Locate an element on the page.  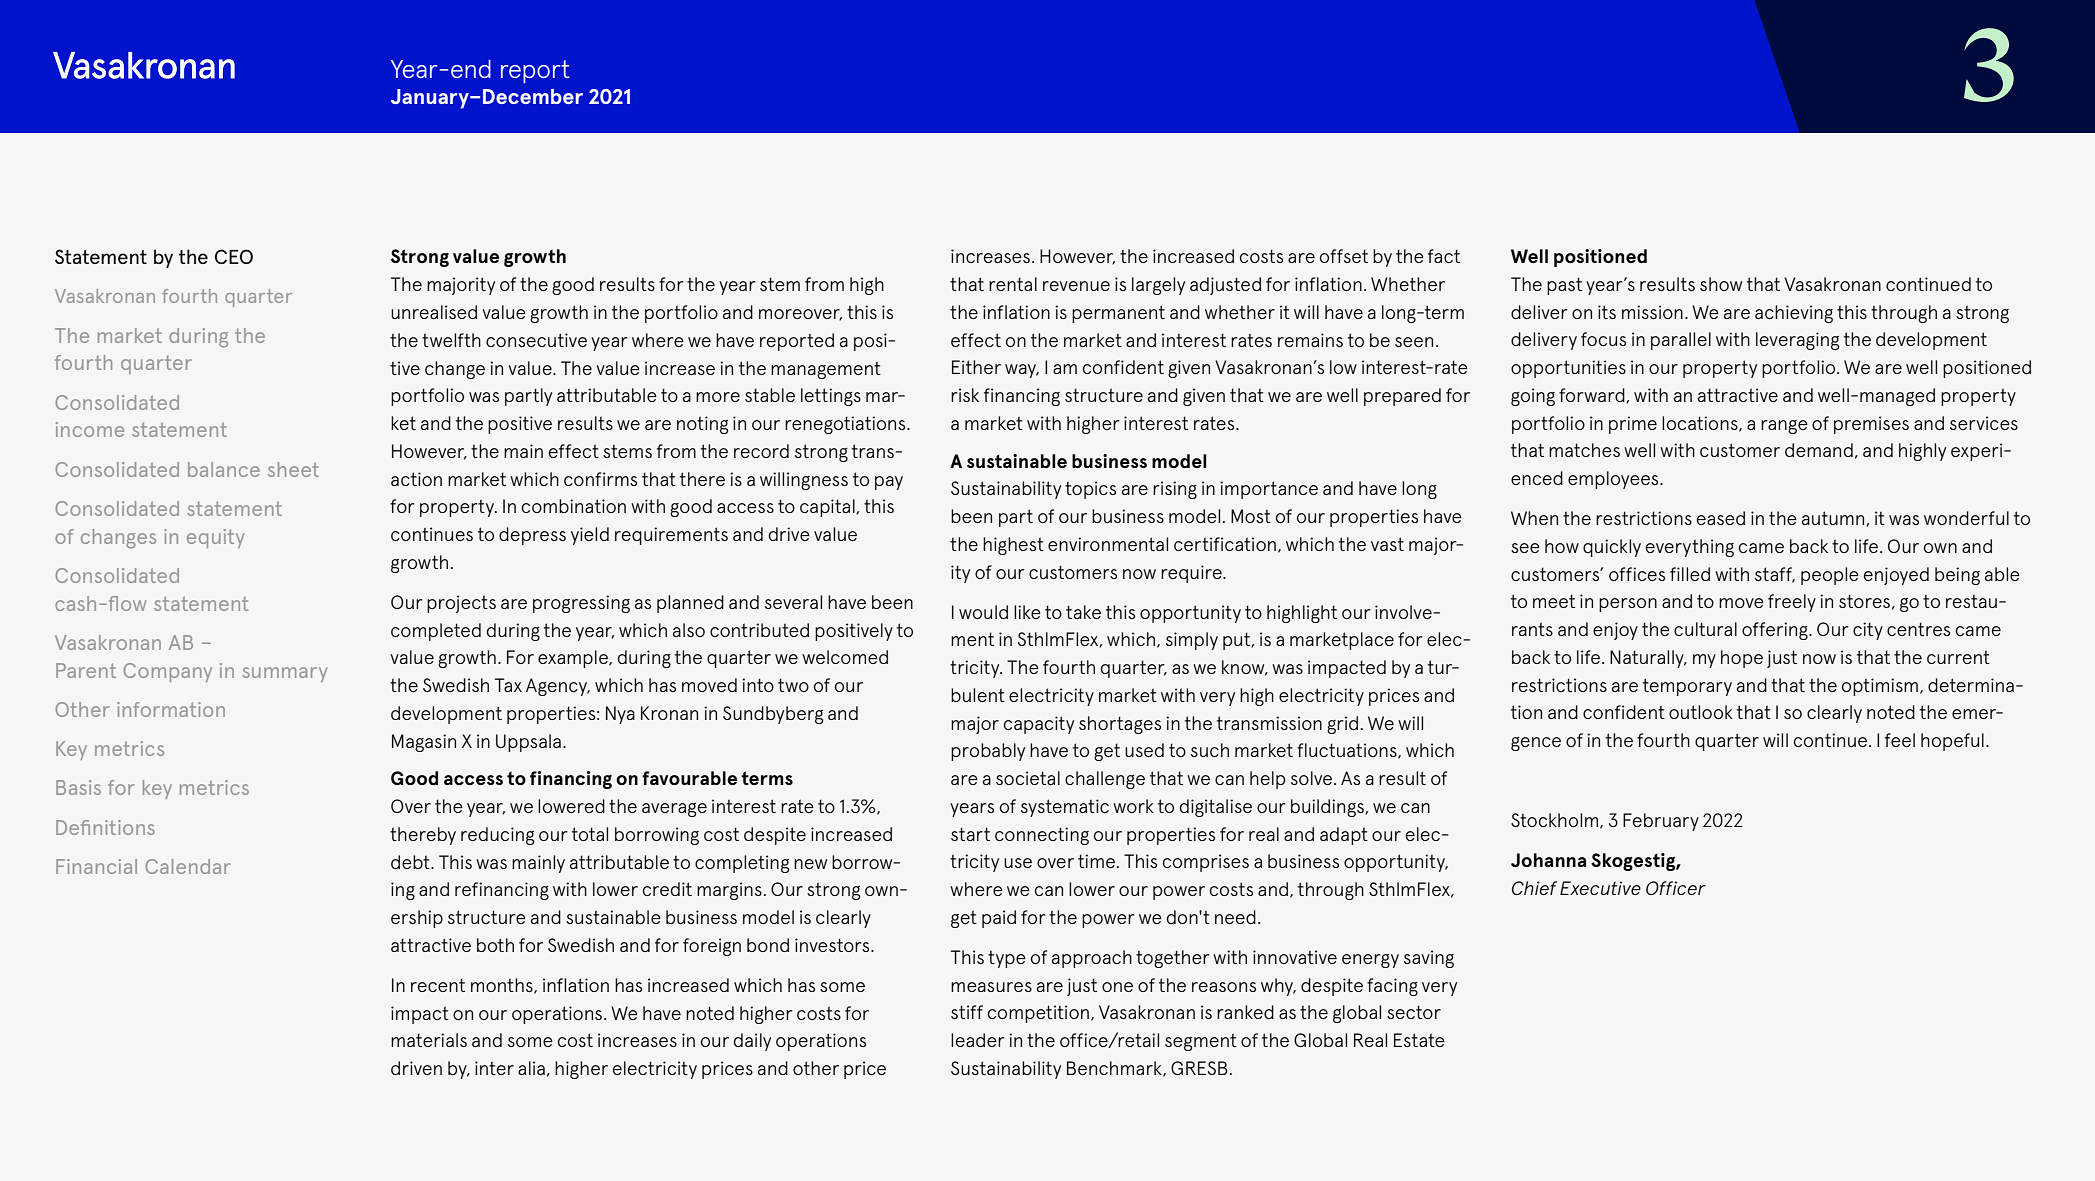
leader is located at coordinates (978, 1040).
